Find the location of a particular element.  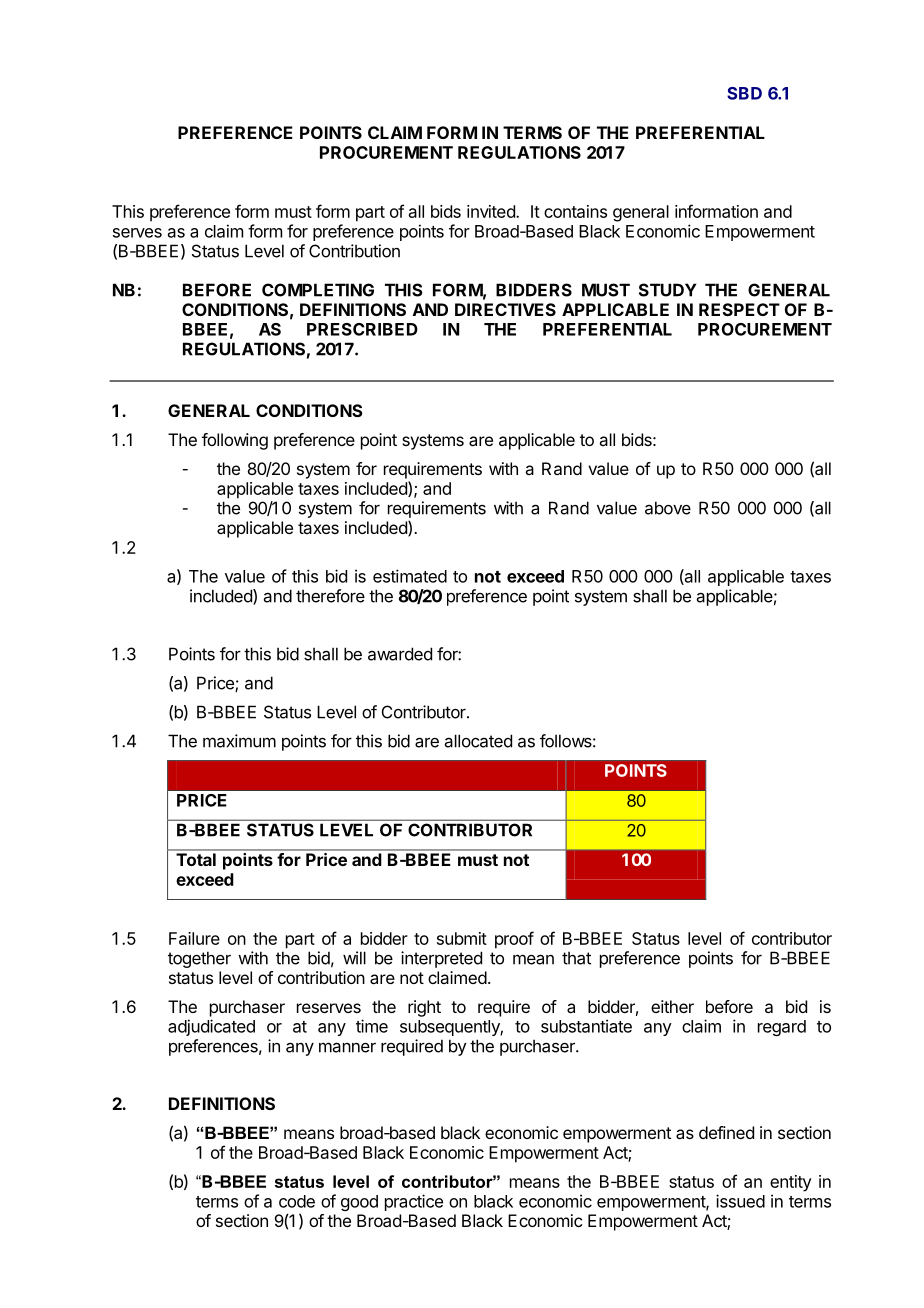

awarded is located at coordinates (400, 654).
